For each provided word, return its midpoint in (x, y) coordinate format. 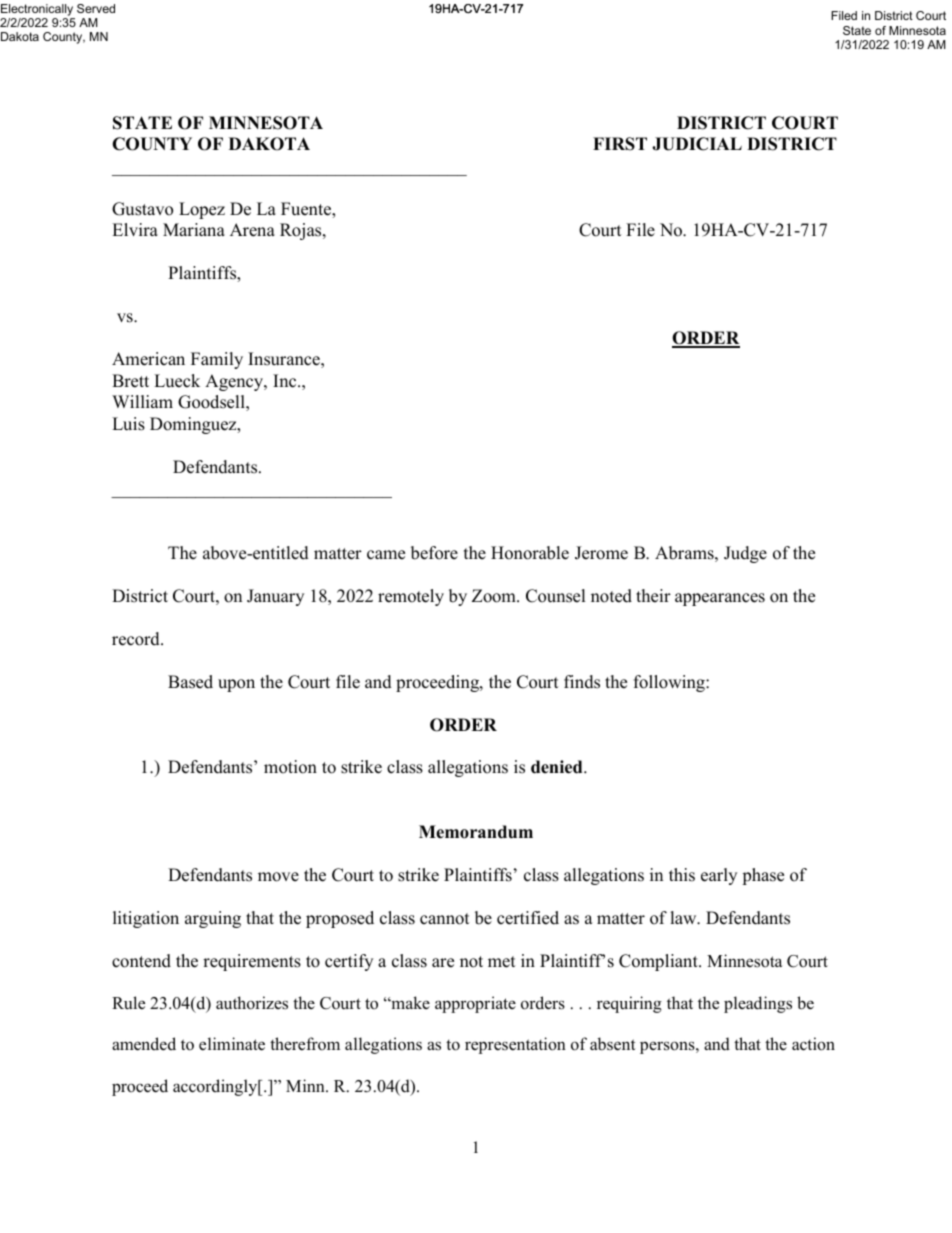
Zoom (495, 596)
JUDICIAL (697, 144)
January (275, 597)
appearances (720, 599)
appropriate (475, 1004)
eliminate (232, 1044)
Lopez (202, 210)
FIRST (620, 144)
